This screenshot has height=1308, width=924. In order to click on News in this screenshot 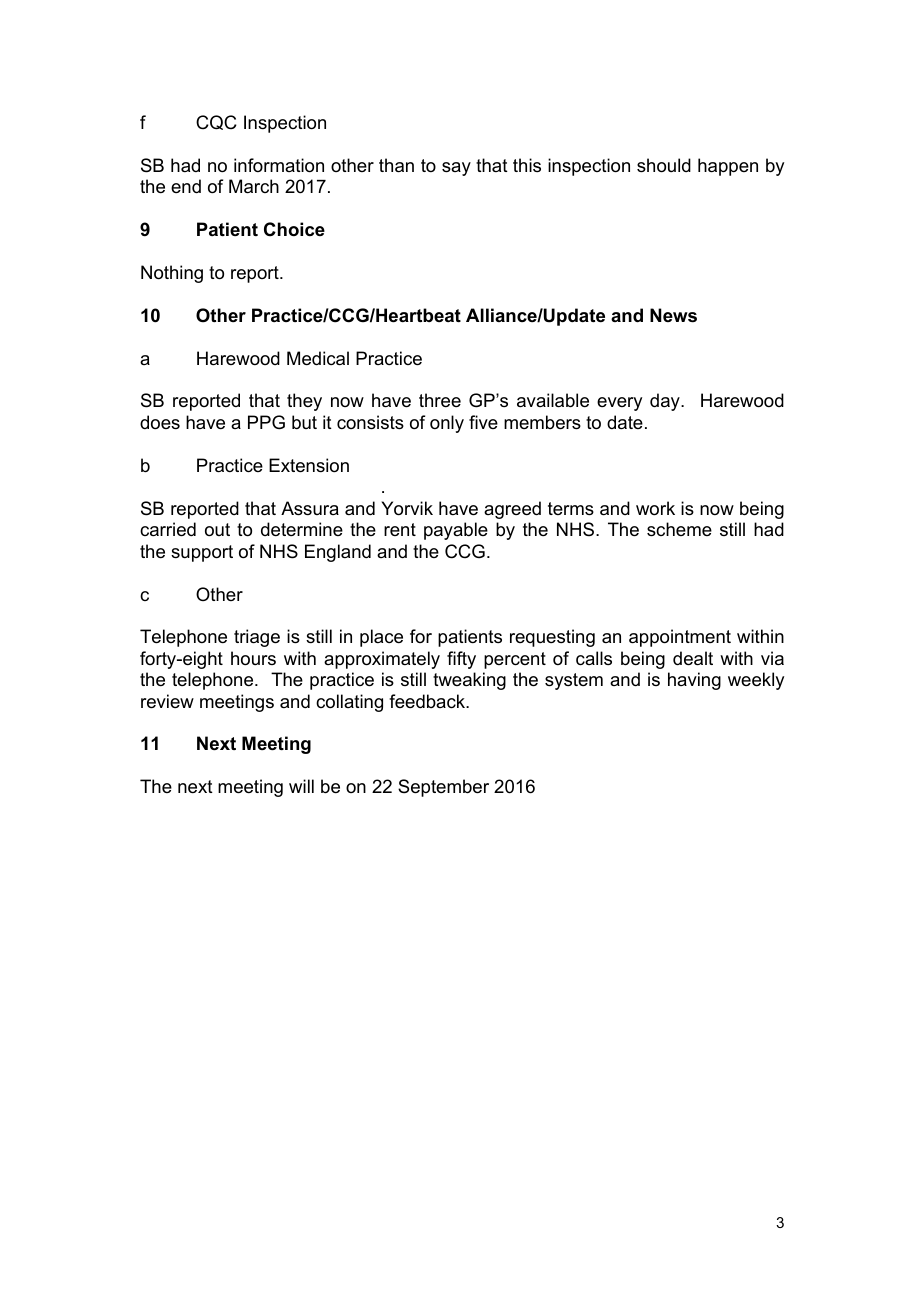, I will do `click(673, 315)`.
